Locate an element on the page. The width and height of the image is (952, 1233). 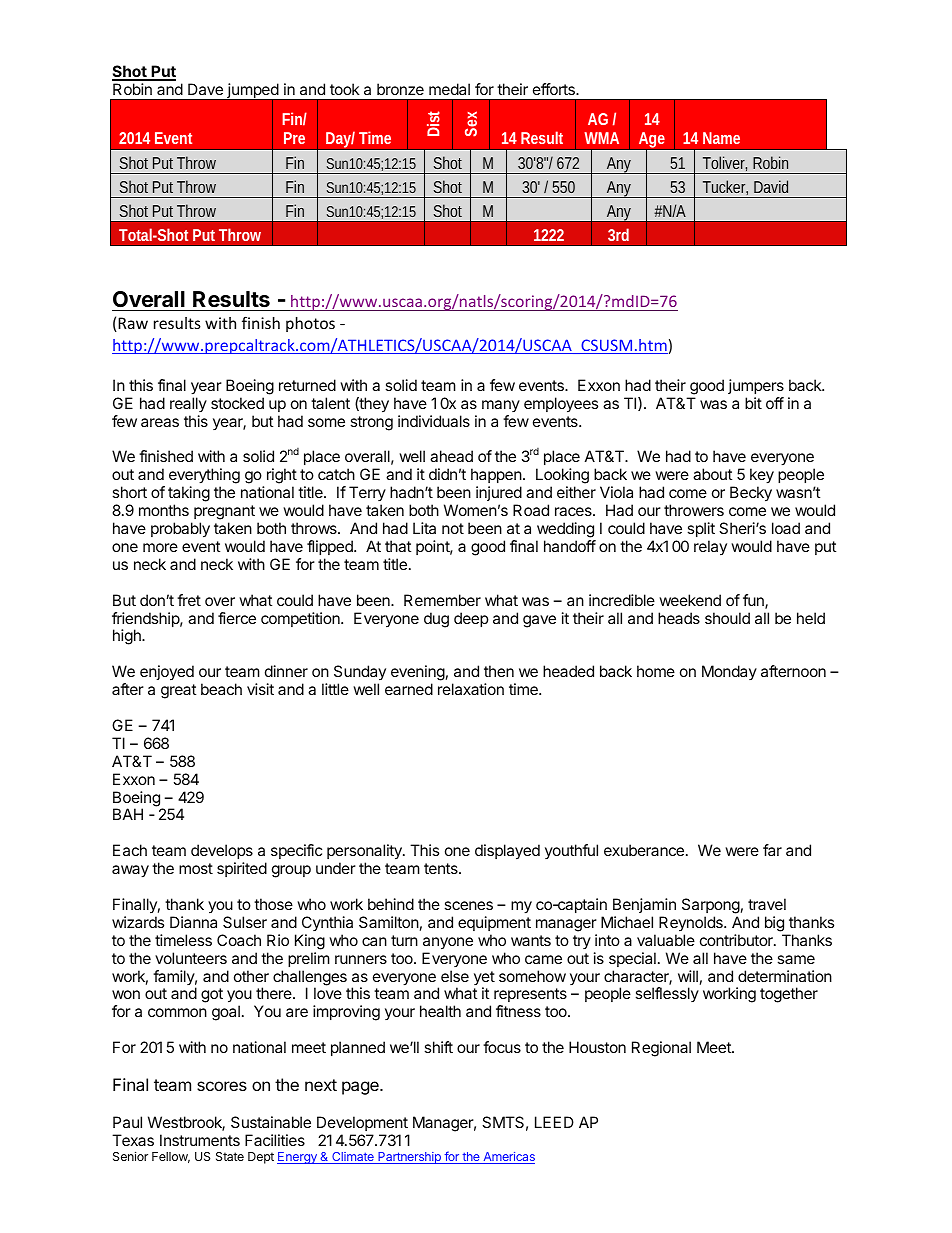
Name is located at coordinates (721, 138).
